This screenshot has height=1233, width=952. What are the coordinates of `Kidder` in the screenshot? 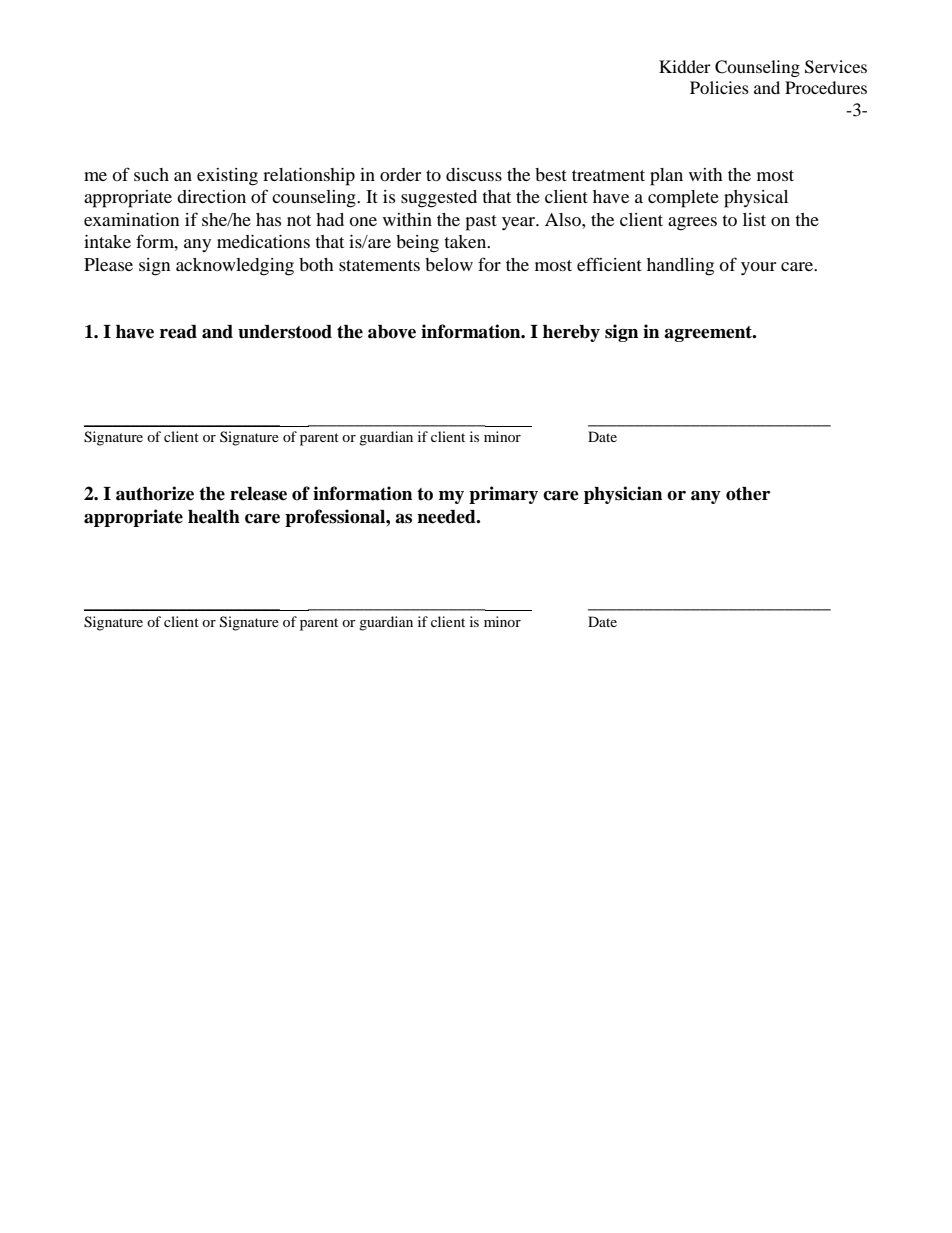 It's located at (685, 66).
